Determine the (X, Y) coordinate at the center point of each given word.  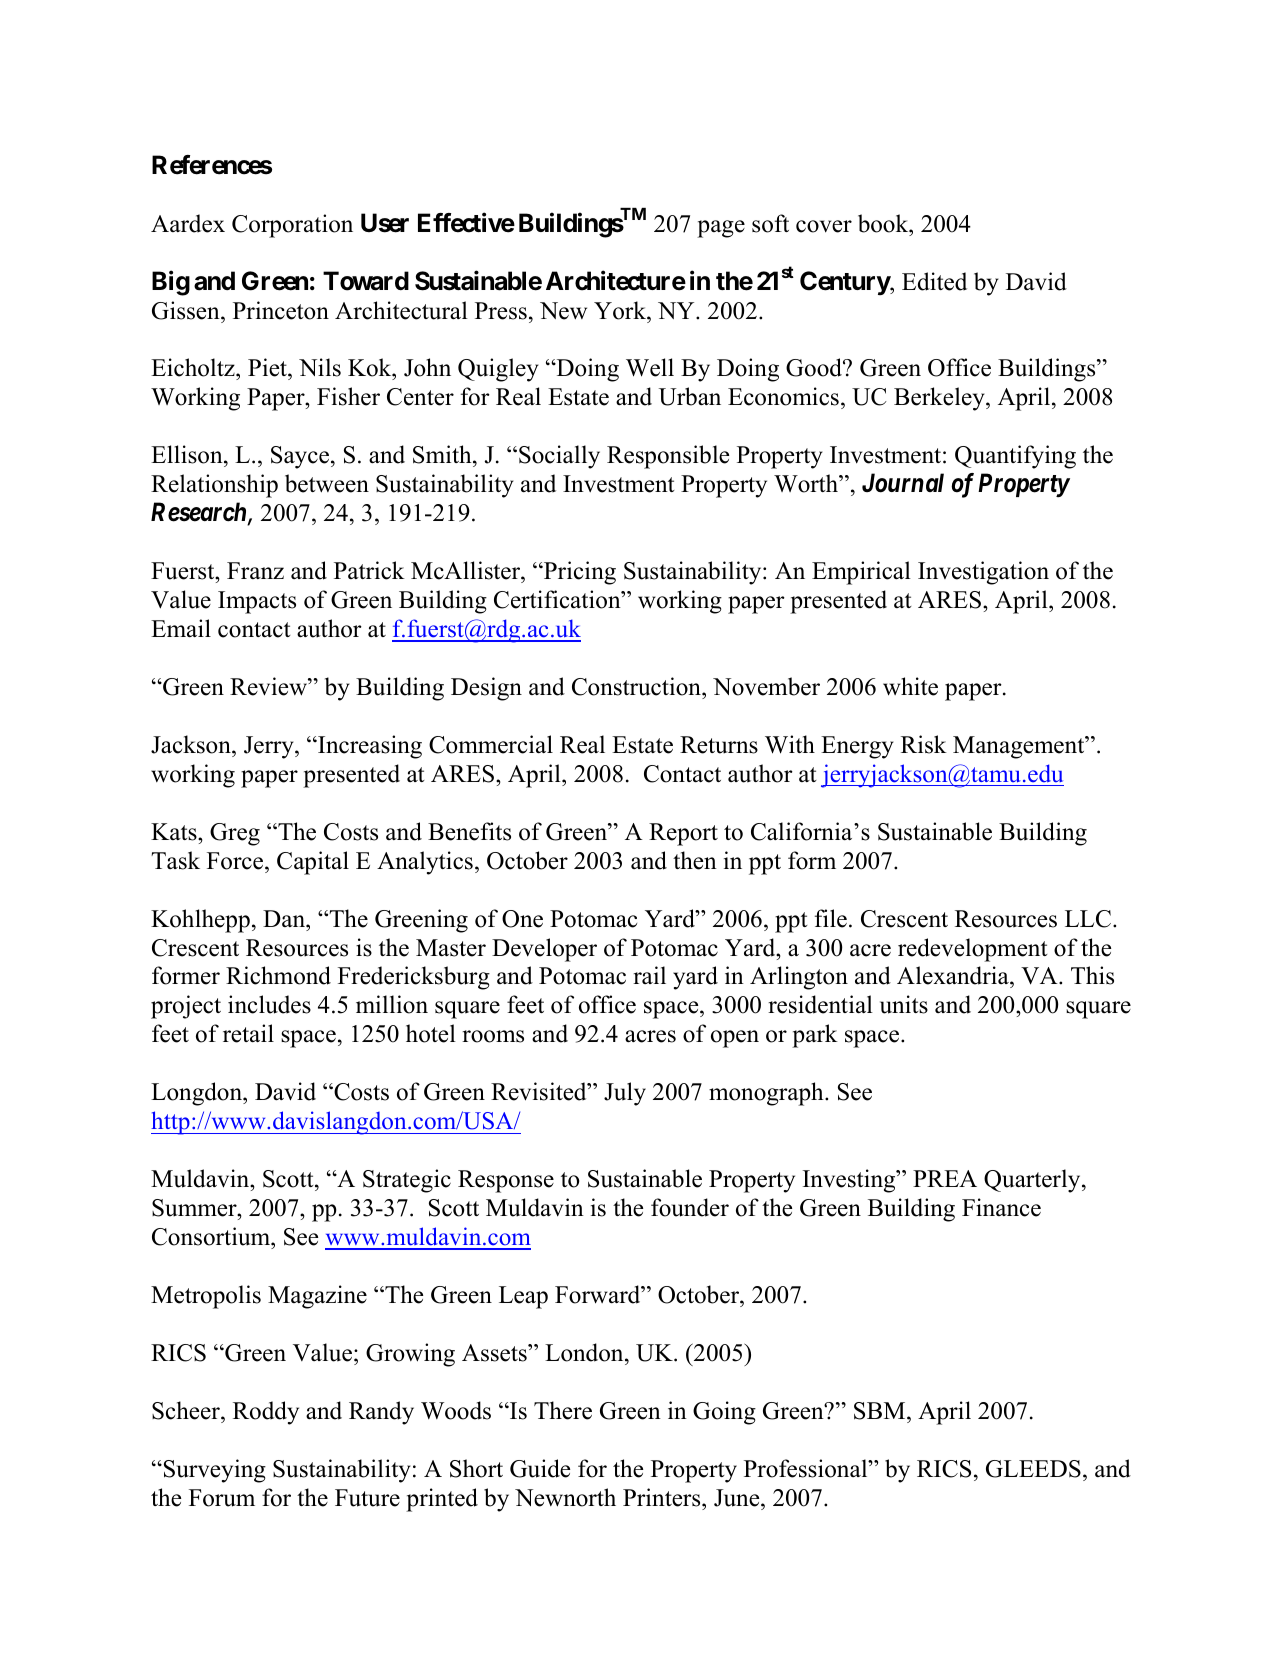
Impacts (257, 602)
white (910, 686)
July (625, 1094)
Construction (637, 686)
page (721, 229)
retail (248, 1033)
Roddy (266, 1413)
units (904, 1004)
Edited (934, 281)
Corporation (292, 226)
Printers (663, 1497)
